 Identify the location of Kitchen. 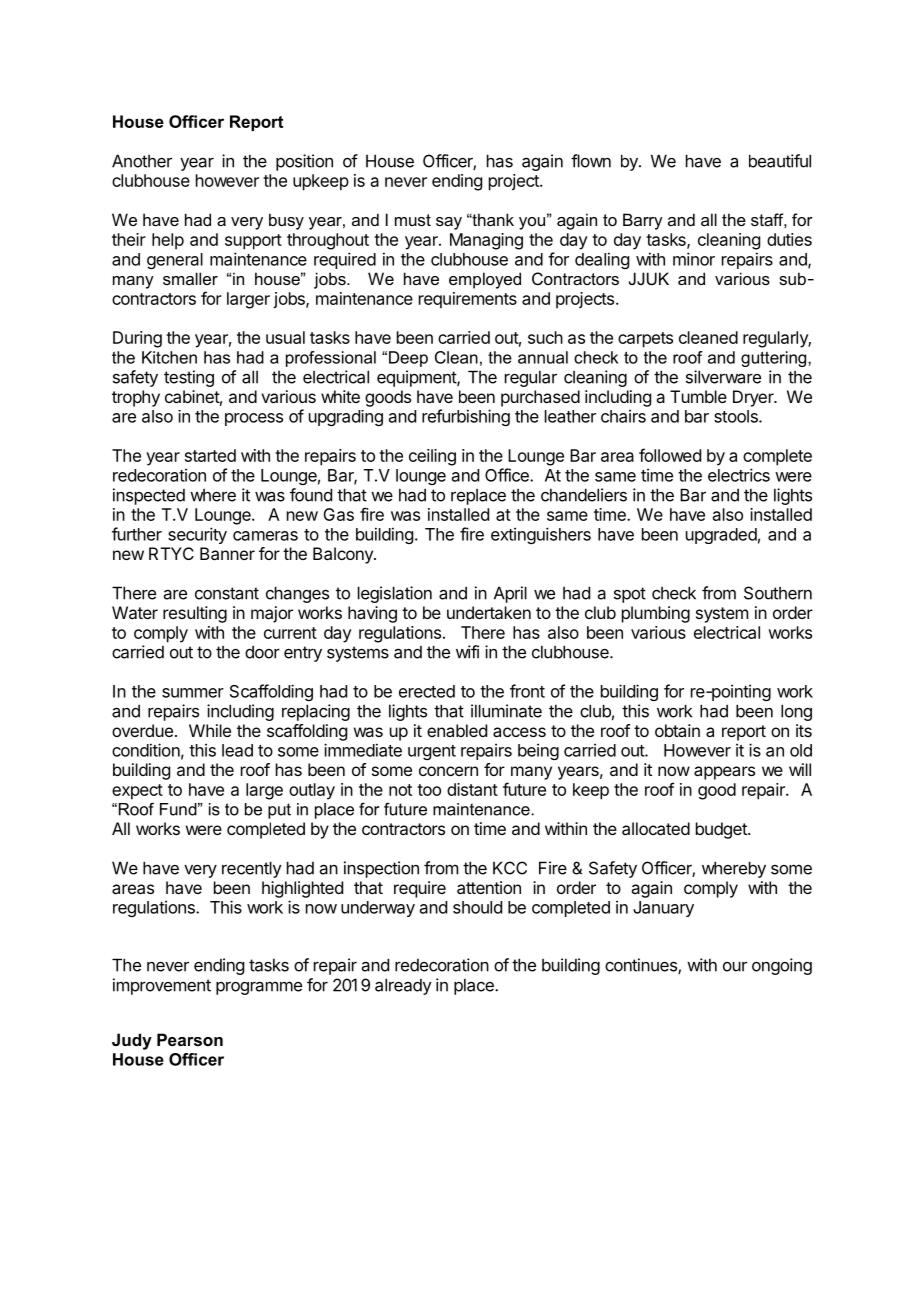
(169, 357).
